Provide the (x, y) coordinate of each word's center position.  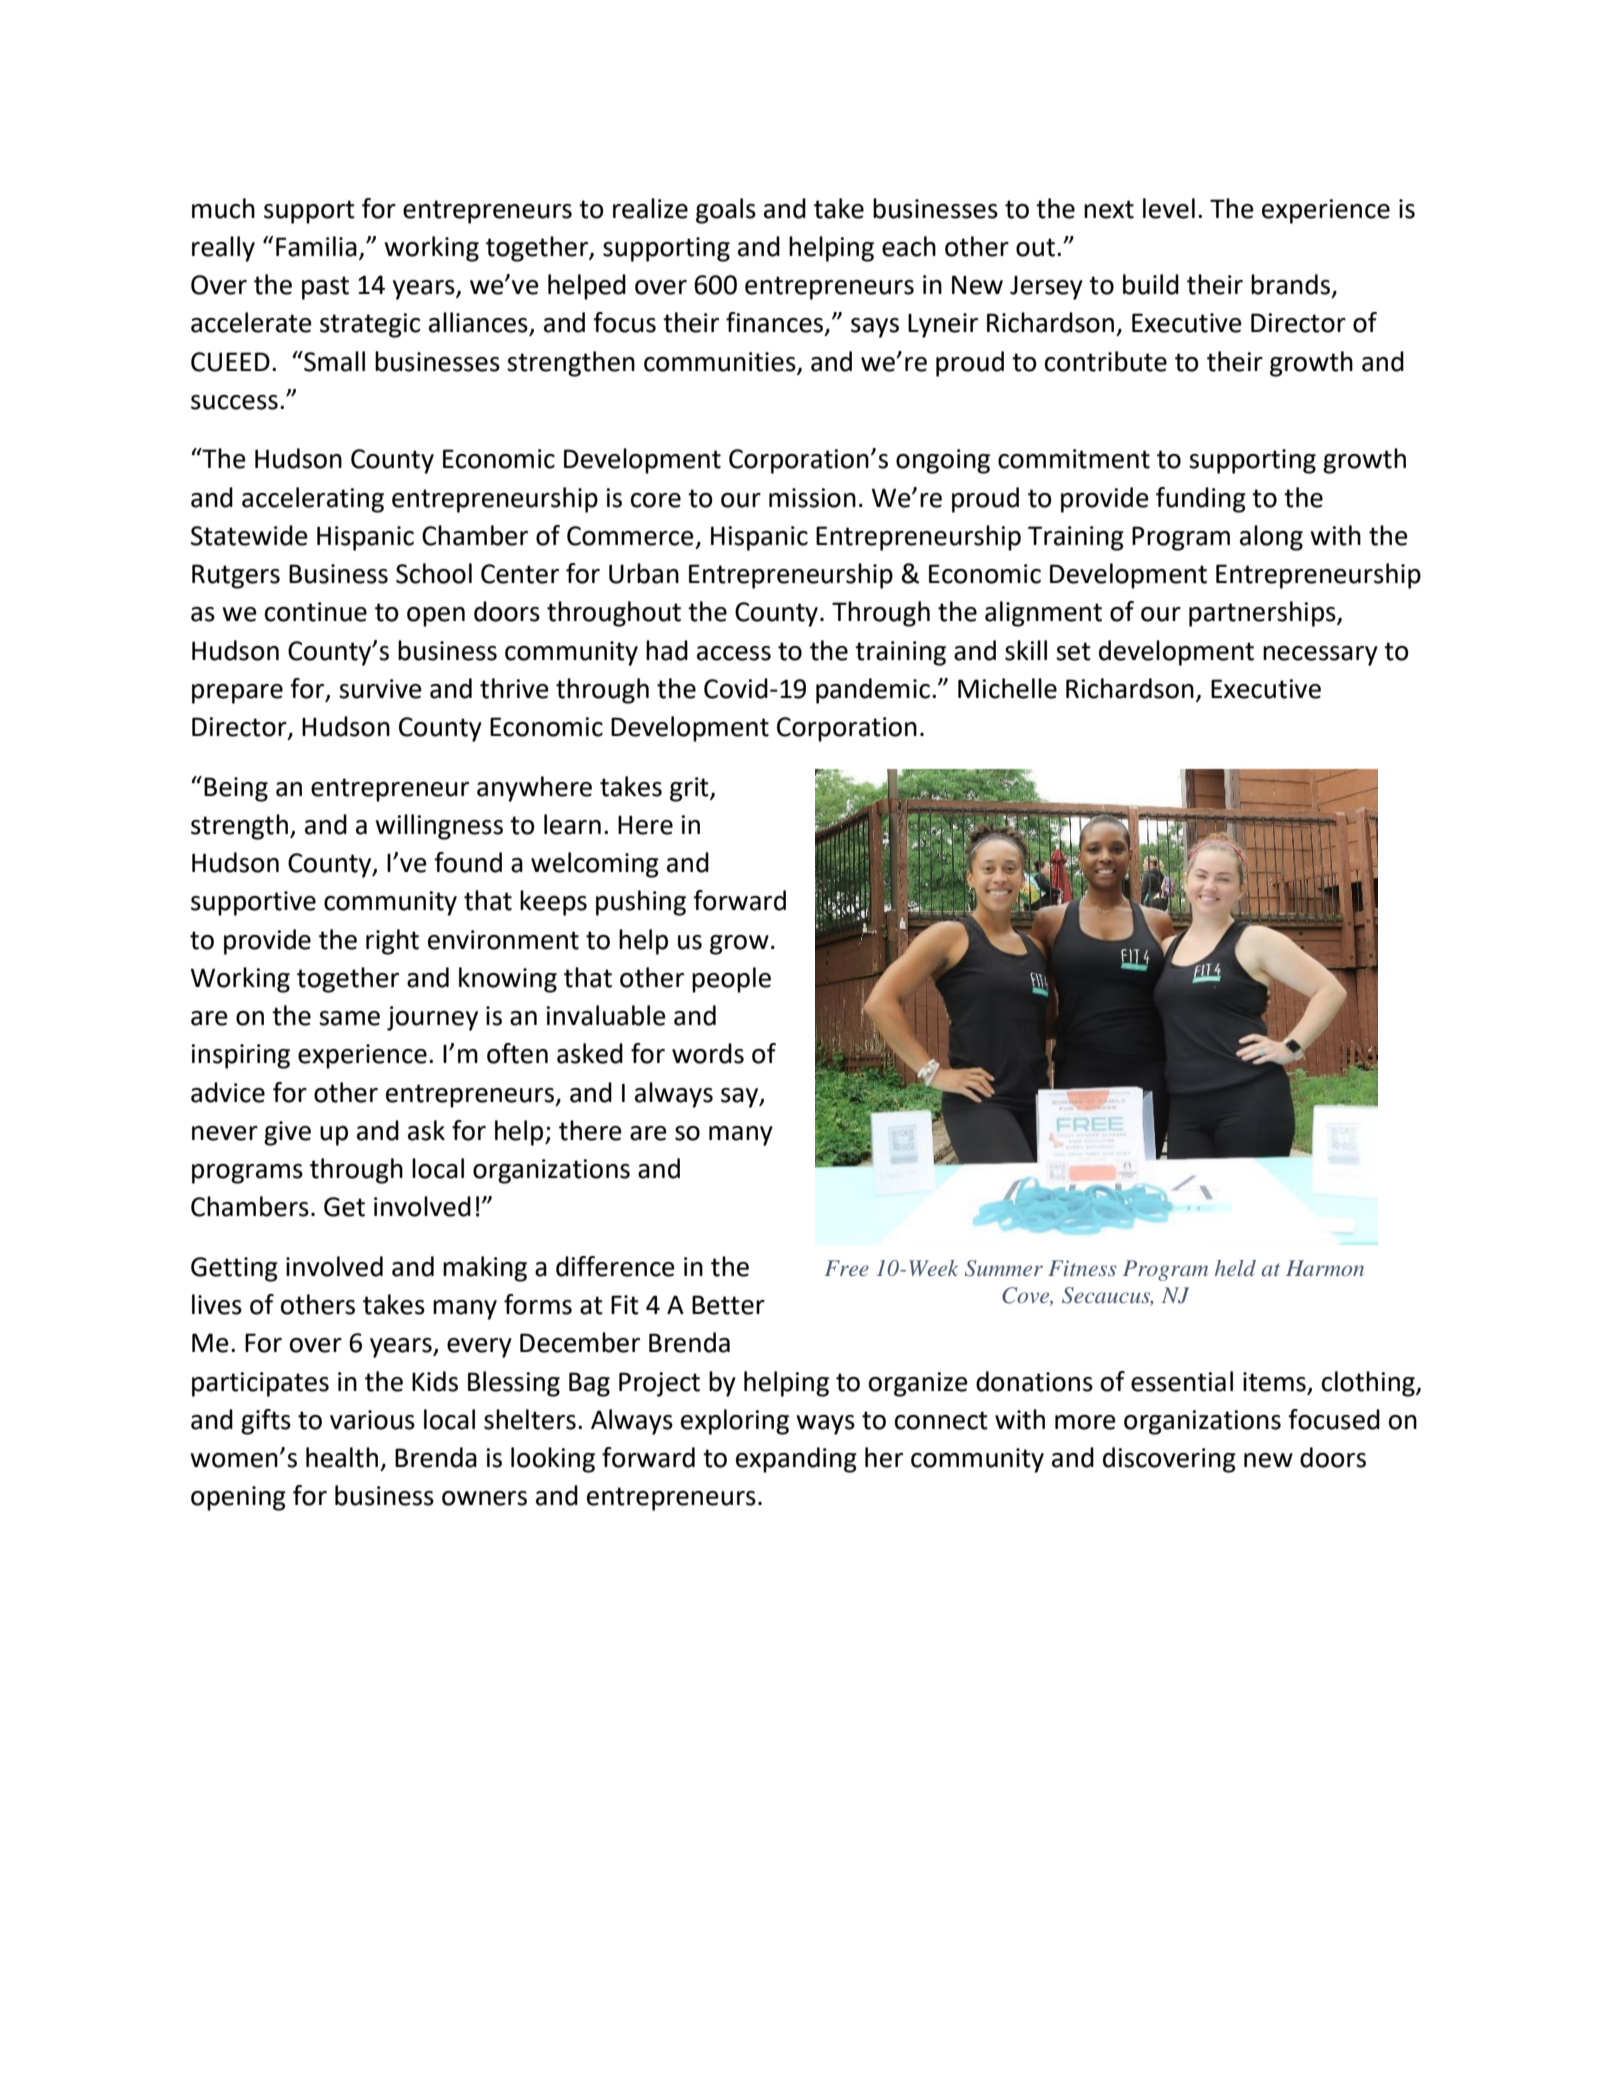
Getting (234, 1269)
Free (847, 1268)
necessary (1320, 656)
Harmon (1325, 1268)
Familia (316, 246)
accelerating (313, 500)
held (1235, 1268)
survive (380, 689)
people (731, 980)
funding (1201, 500)
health (342, 1457)
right (392, 942)
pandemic (873, 691)
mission (812, 498)
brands (1290, 284)
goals (726, 211)
